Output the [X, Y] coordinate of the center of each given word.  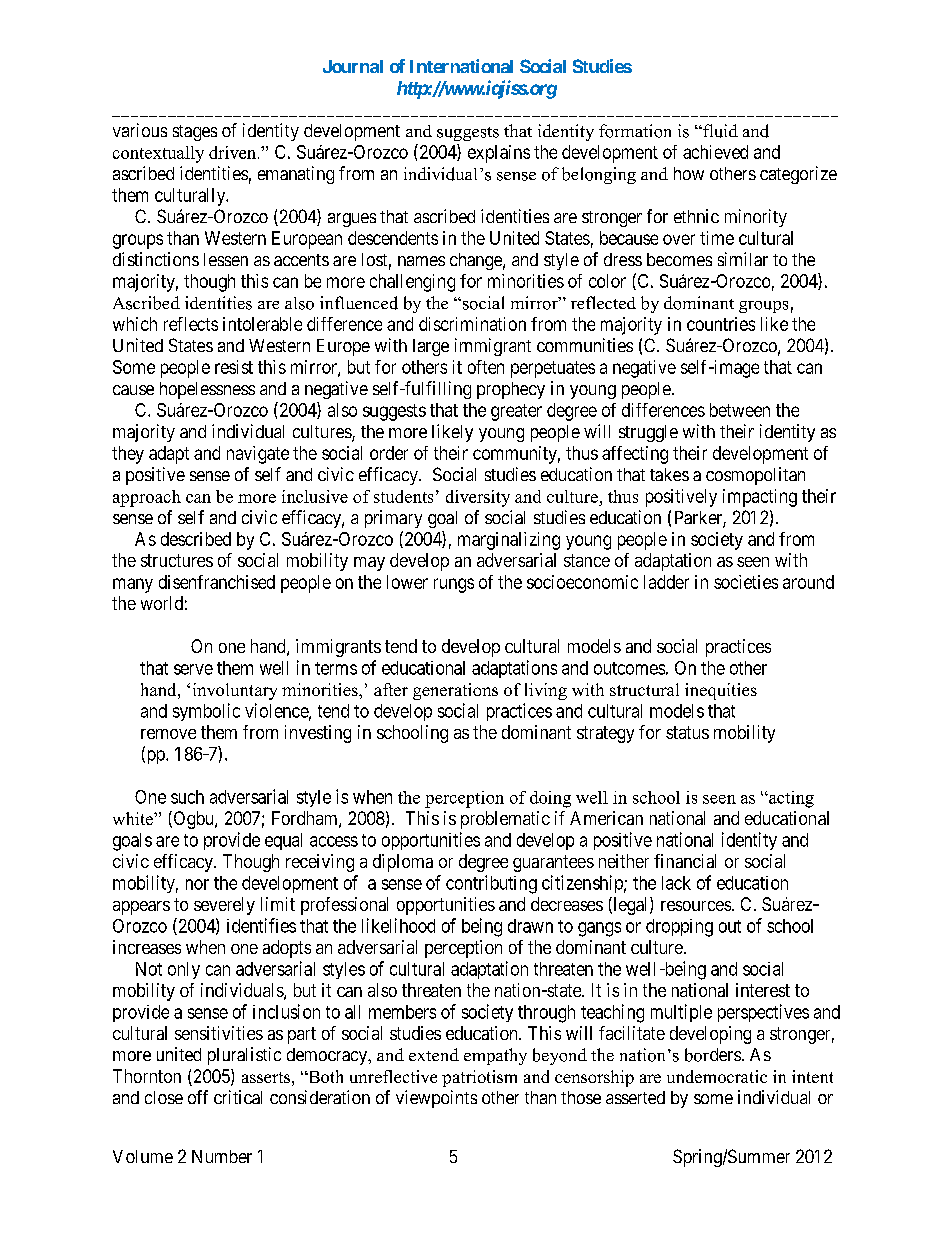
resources [696, 906]
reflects [191, 324]
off [198, 1097]
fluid [719, 131]
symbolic [206, 712]
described [196, 539]
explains [499, 154]
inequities [721, 691]
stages [195, 133]
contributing [491, 884]
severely [224, 906]
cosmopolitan [755, 476]
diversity [478, 498]
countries [721, 324]
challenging [412, 283]
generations [455, 691]
